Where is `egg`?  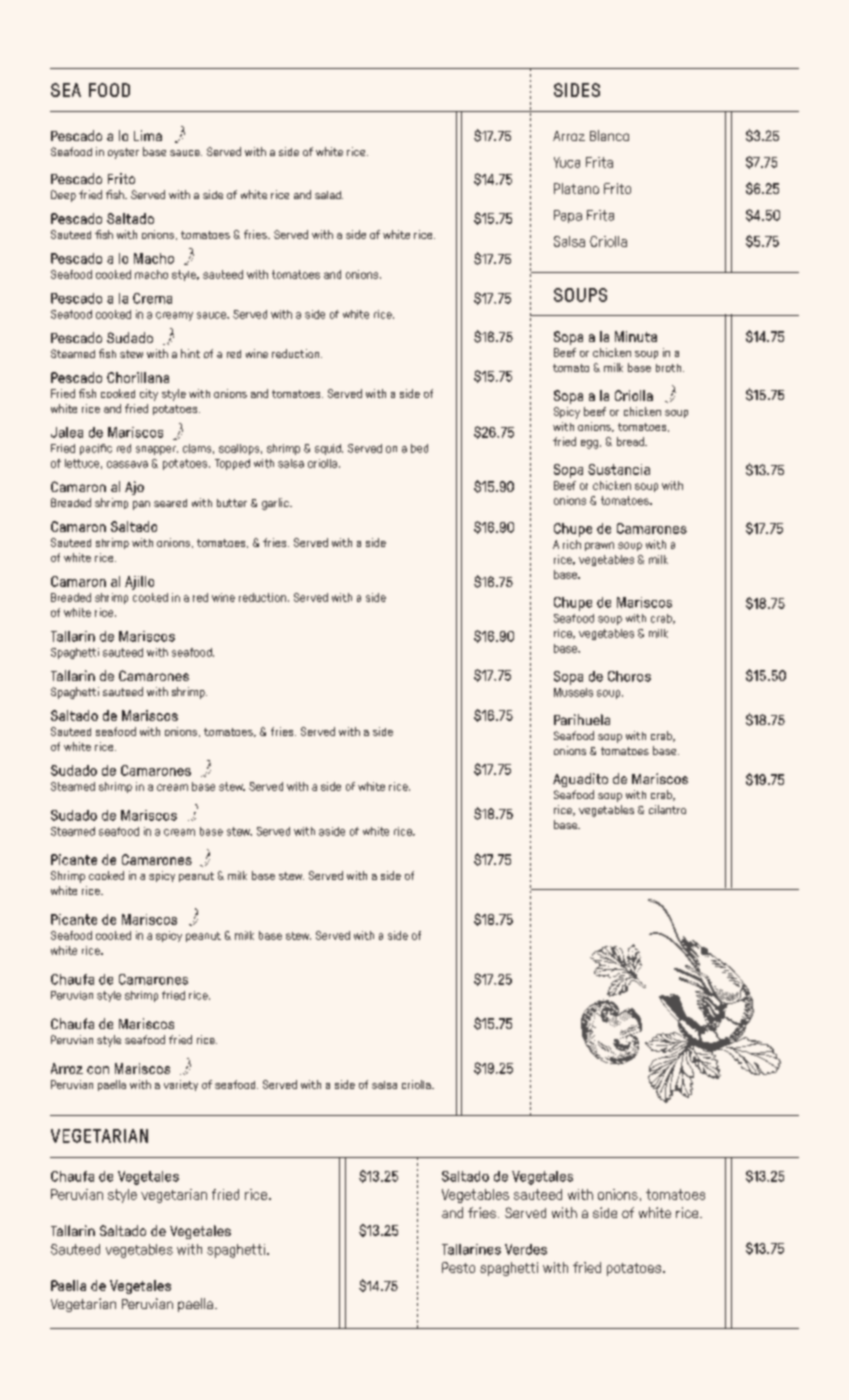
egg is located at coordinates (589, 444).
